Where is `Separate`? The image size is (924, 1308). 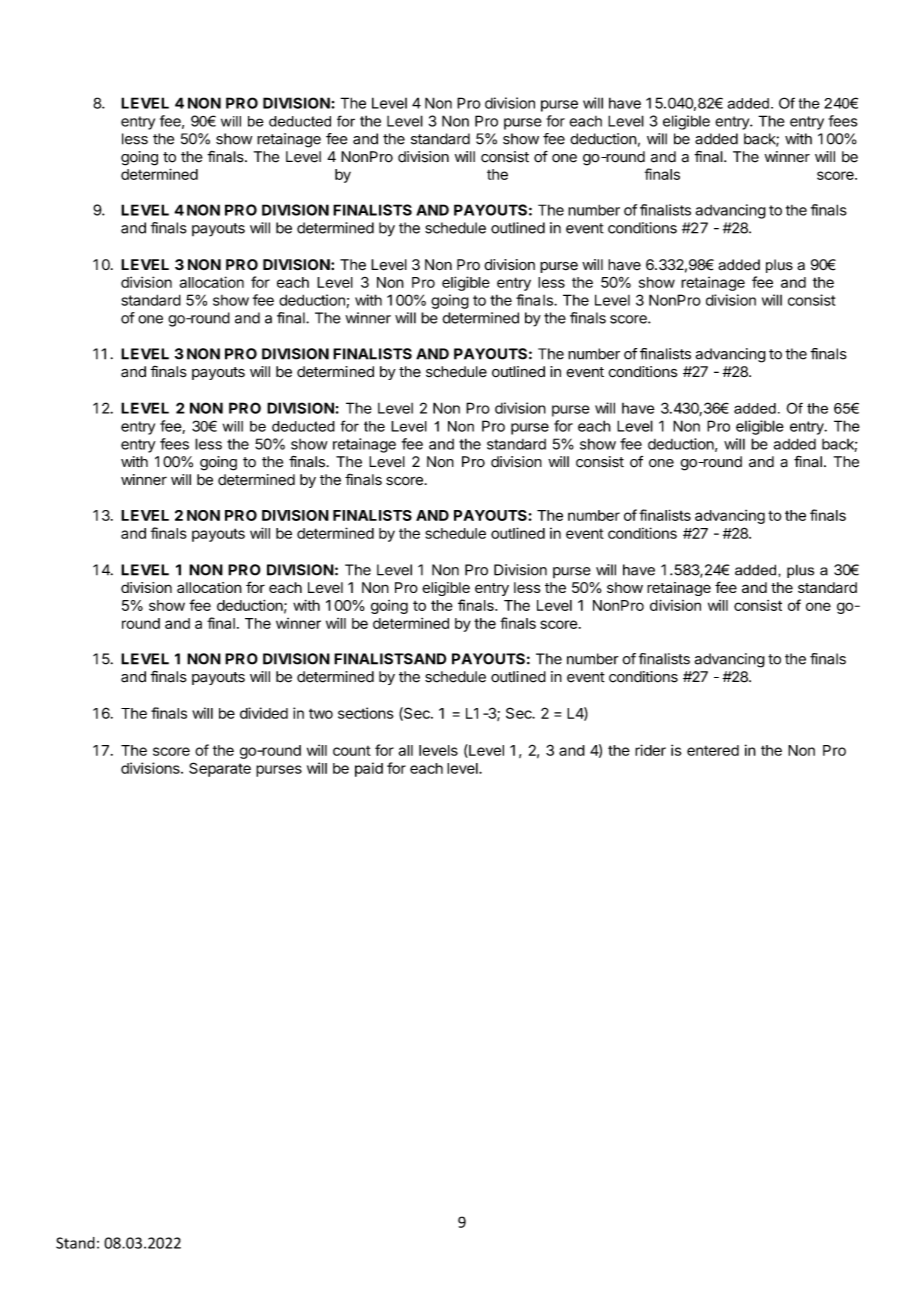 Separate is located at coordinates (220, 769).
